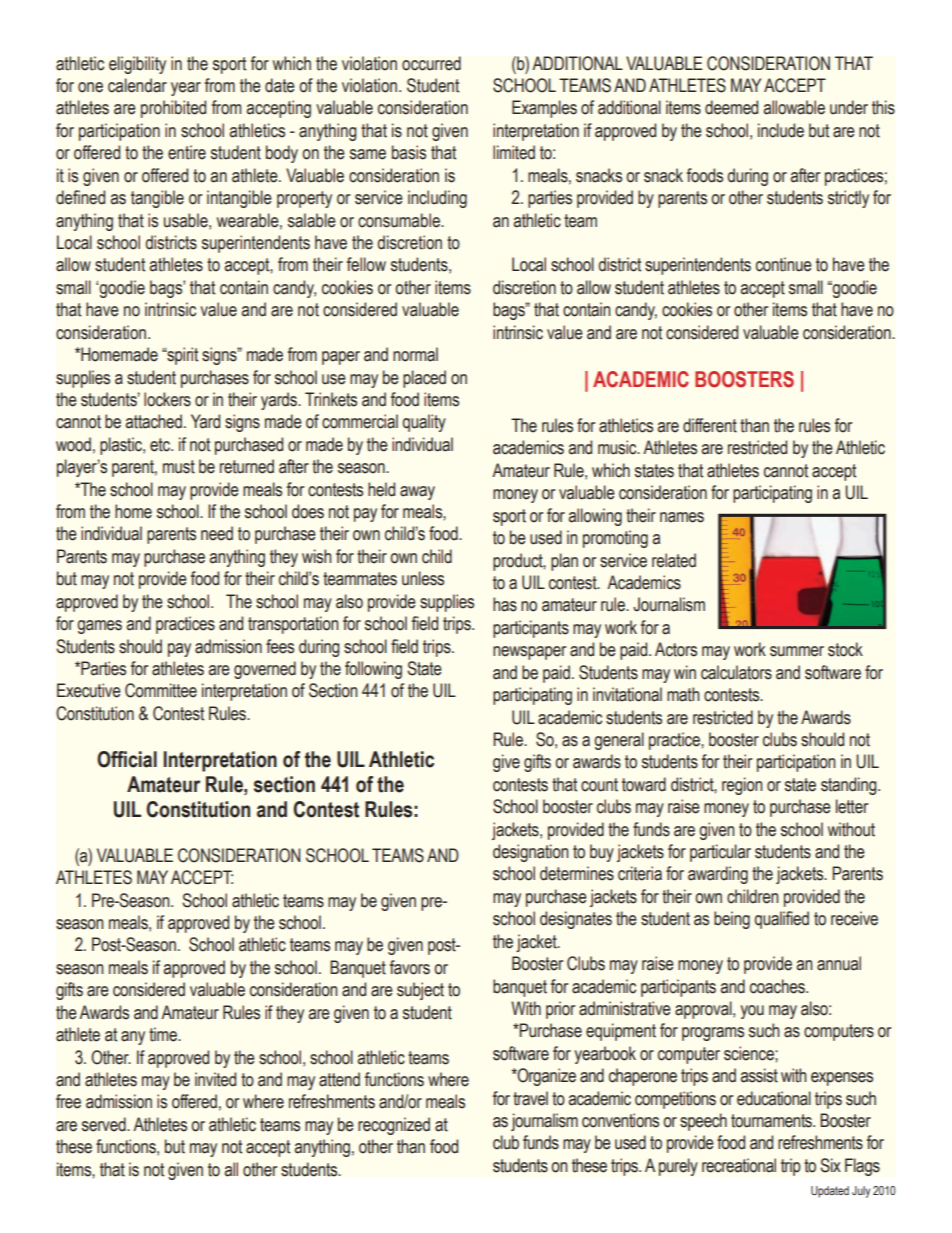 This screenshot has width=952, height=1233. Describe the element at coordinates (782, 920) in the screenshot. I see `qualified` at that location.
